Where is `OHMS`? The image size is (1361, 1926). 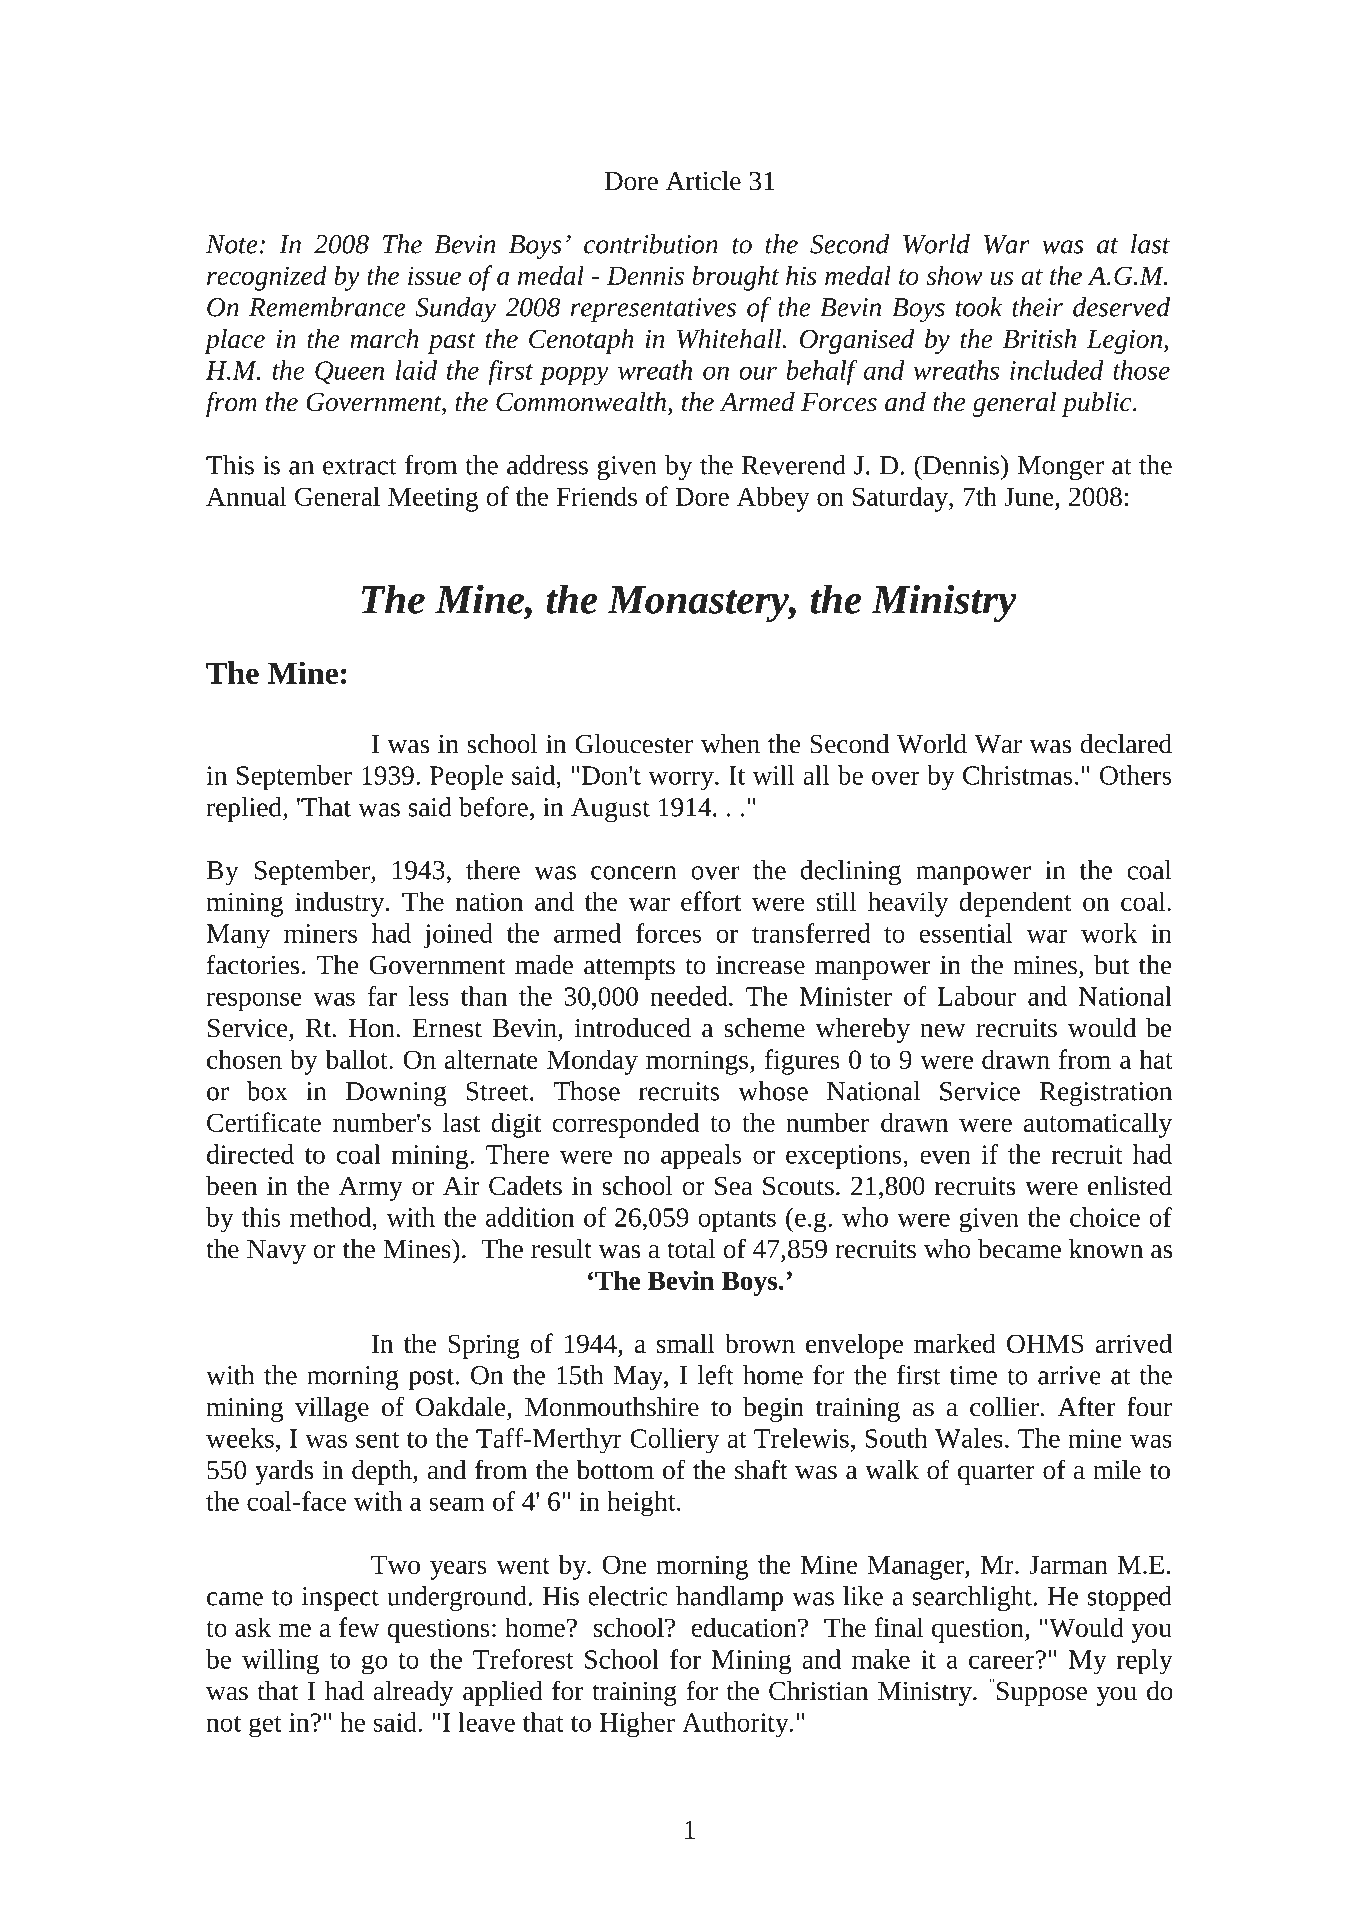
OHMS is located at coordinates (1045, 1343).
